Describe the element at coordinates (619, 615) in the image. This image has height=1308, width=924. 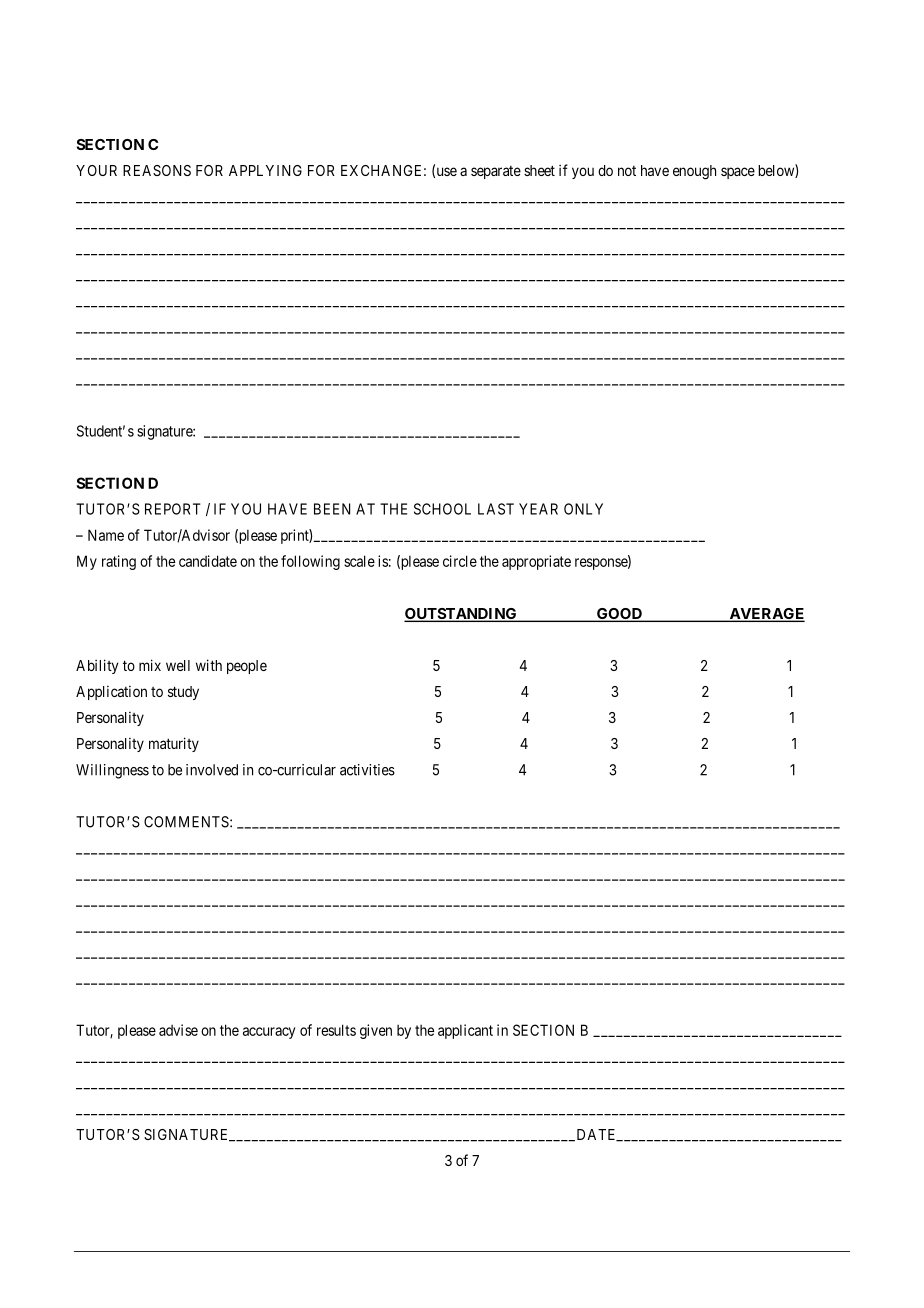
I see `GOOD` at that location.
